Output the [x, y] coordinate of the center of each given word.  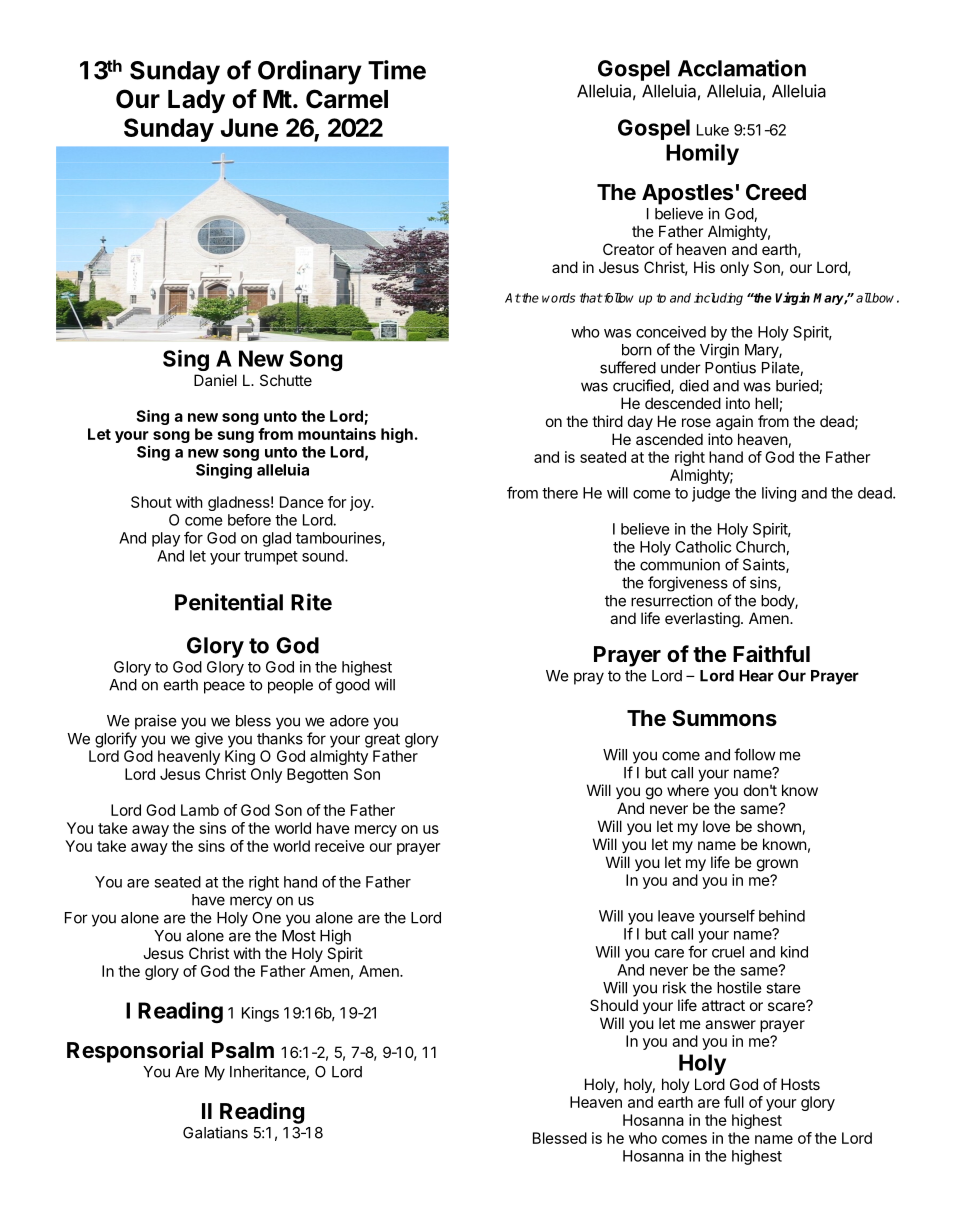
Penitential [229, 602]
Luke [713, 130]
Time [397, 70]
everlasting [702, 620]
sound [324, 556]
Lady [196, 101]
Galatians [215, 1132]
